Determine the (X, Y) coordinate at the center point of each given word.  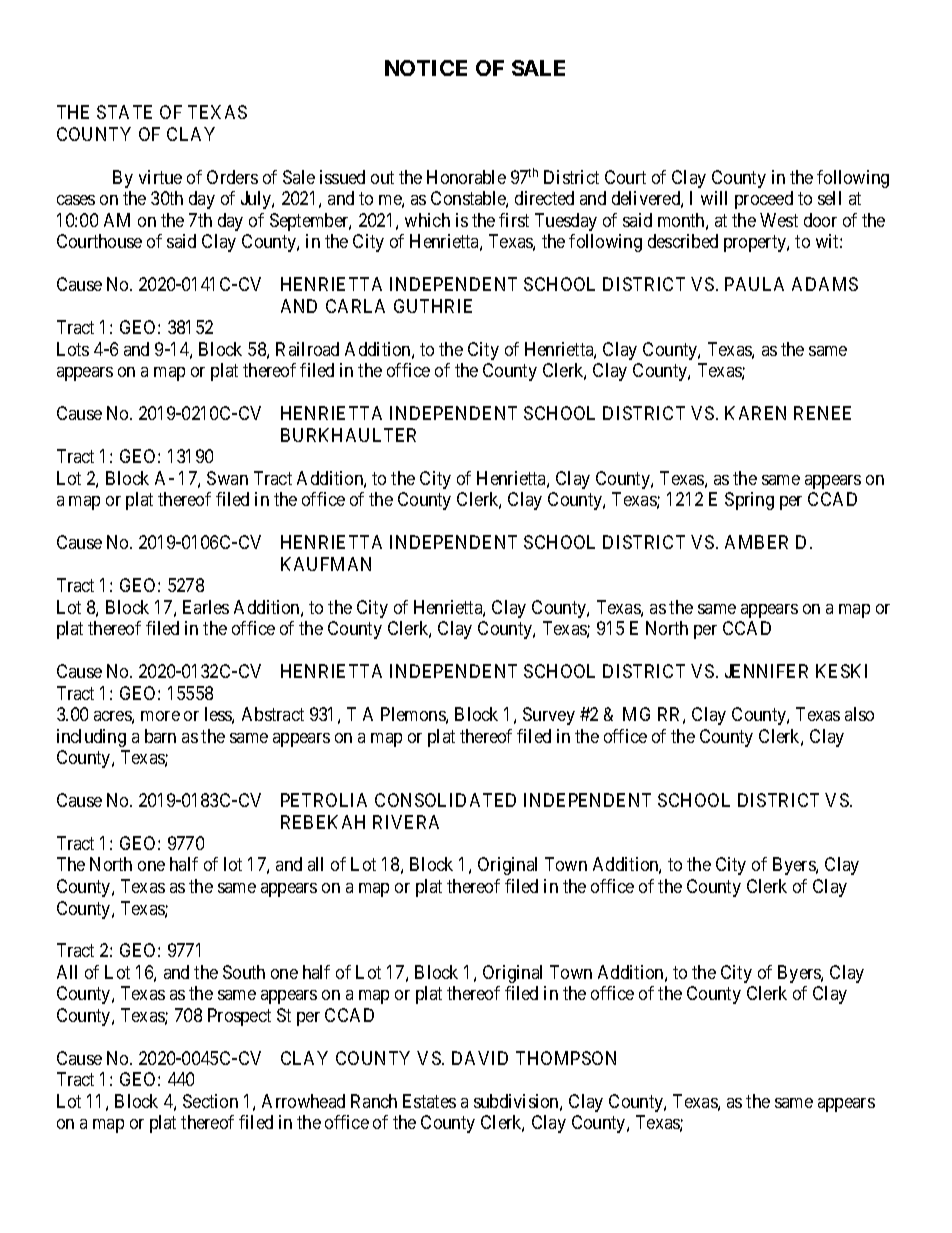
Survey (549, 716)
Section (210, 1101)
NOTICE (426, 68)
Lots (73, 349)
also (859, 714)
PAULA (754, 284)
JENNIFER (766, 671)
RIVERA (406, 822)
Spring (749, 501)
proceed (764, 200)
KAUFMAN (326, 564)
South (244, 972)
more (160, 716)
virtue (160, 177)
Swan (227, 478)
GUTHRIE (433, 306)
